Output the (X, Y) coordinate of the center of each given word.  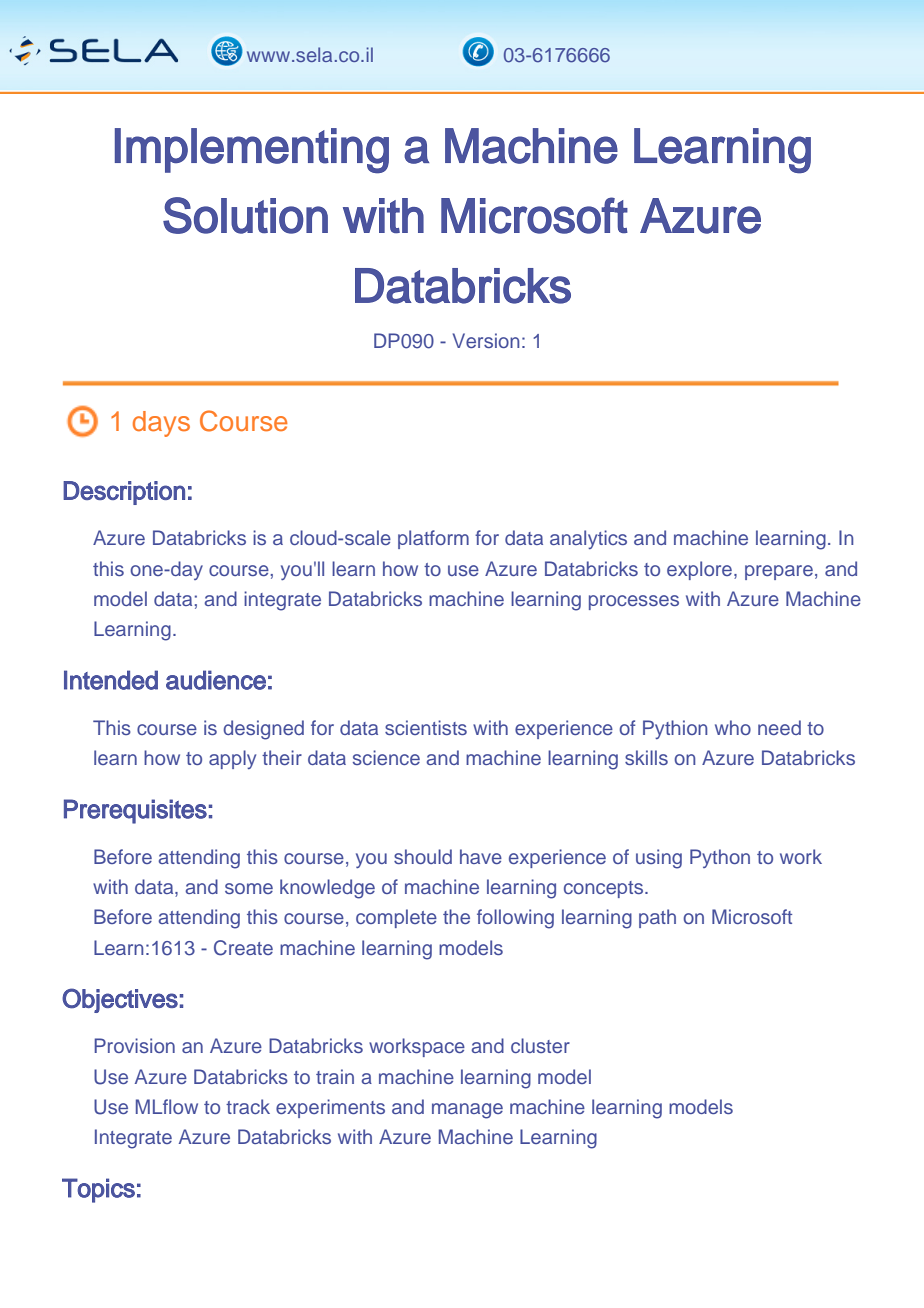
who (733, 727)
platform (433, 539)
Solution (245, 215)
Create (243, 948)
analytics (588, 539)
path (657, 918)
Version (486, 340)
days (161, 424)
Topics (98, 1190)
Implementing (252, 151)
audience (216, 680)
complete (396, 918)
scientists (426, 727)
